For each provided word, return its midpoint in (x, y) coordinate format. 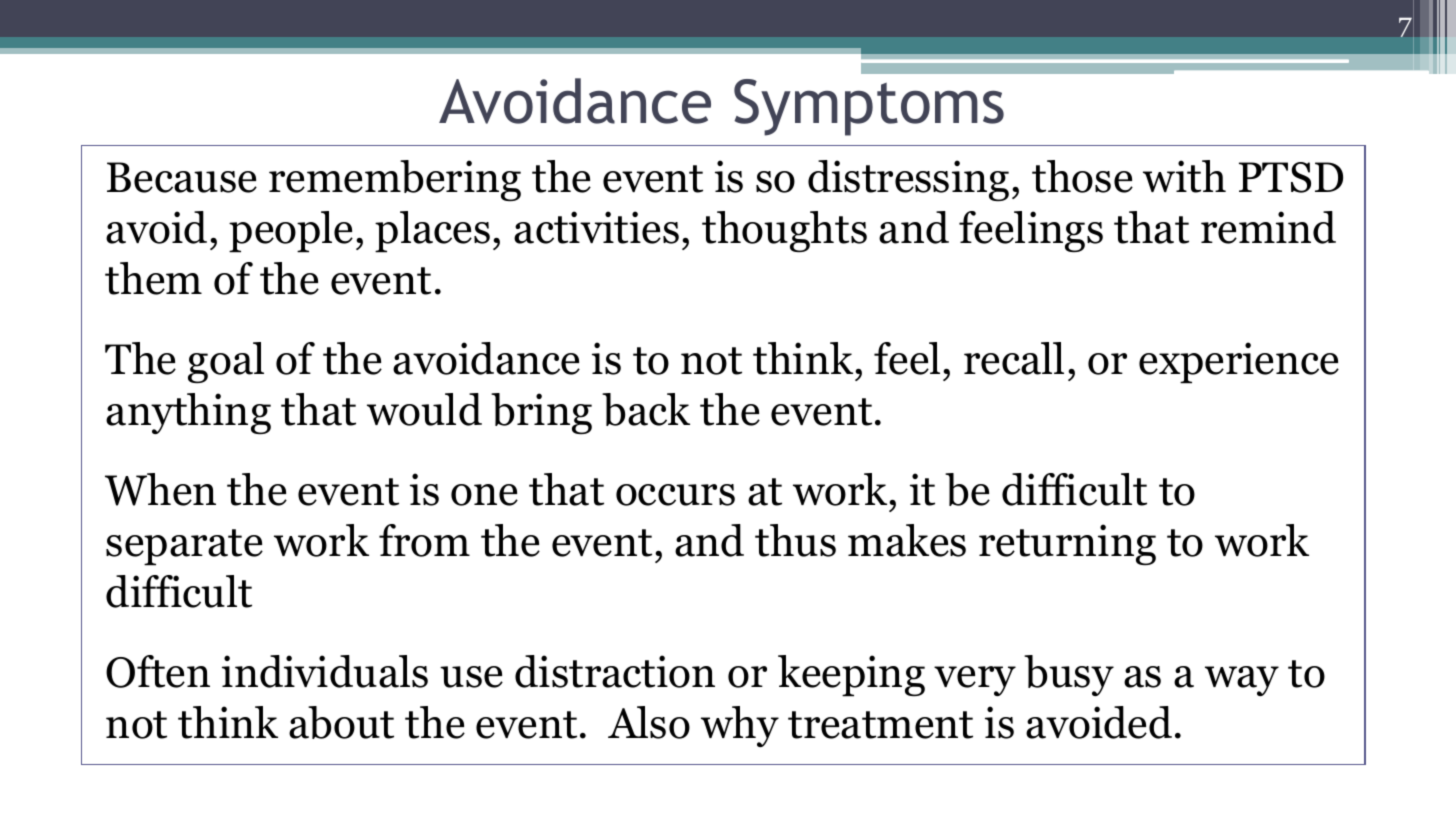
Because (182, 177)
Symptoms (869, 107)
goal (226, 362)
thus (795, 540)
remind (1268, 227)
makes (907, 540)
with (1184, 176)
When (160, 489)
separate (184, 547)
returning (1067, 544)
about (341, 722)
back (646, 409)
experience (1239, 363)
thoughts (784, 231)
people (291, 232)
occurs (675, 495)
